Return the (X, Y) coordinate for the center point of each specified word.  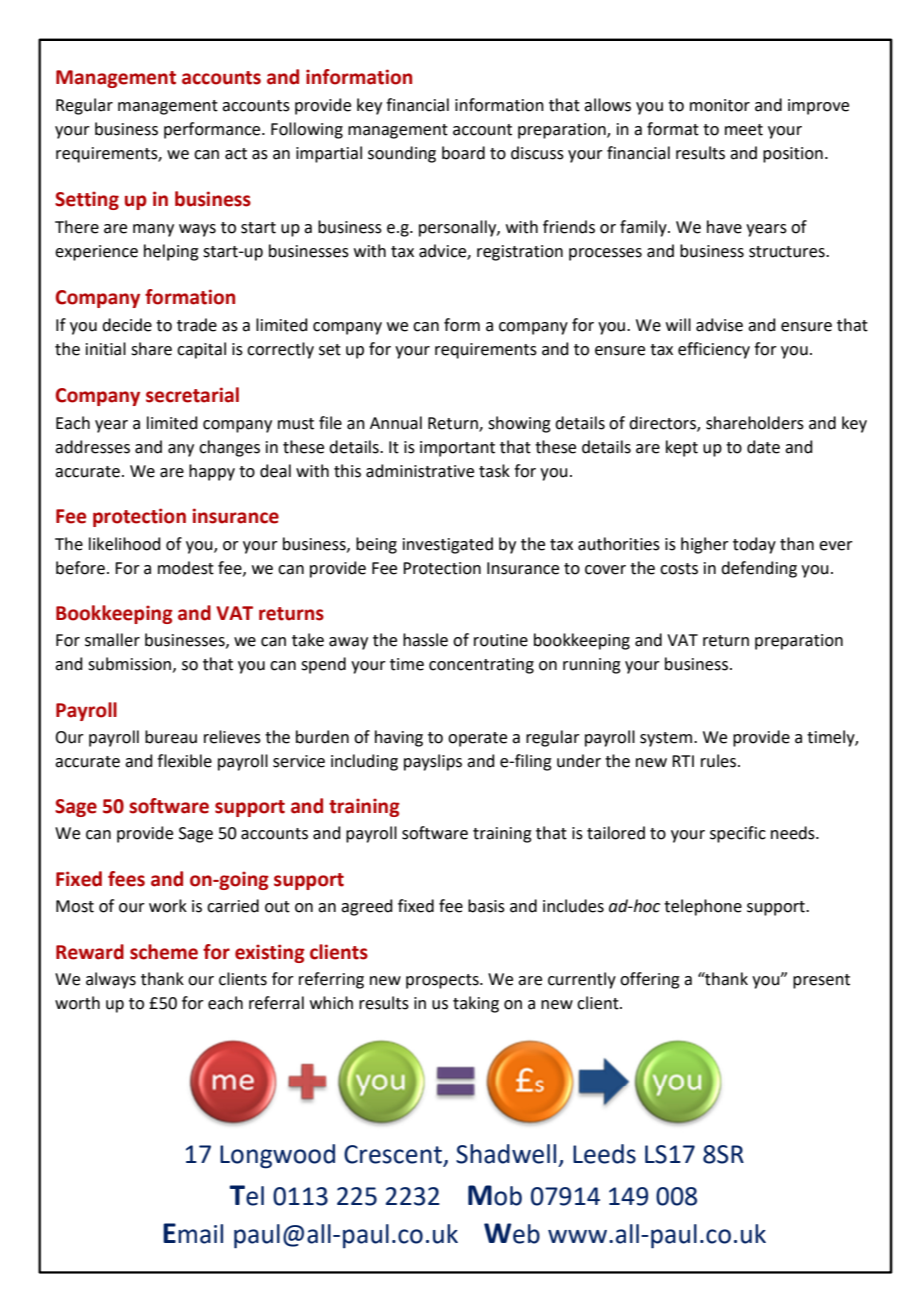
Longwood (277, 1156)
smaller (112, 640)
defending (759, 569)
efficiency (714, 350)
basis (486, 906)
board (463, 153)
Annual (396, 423)
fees (126, 879)
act (236, 154)
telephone (703, 907)
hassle (425, 640)
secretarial (192, 395)
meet (744, 130)
